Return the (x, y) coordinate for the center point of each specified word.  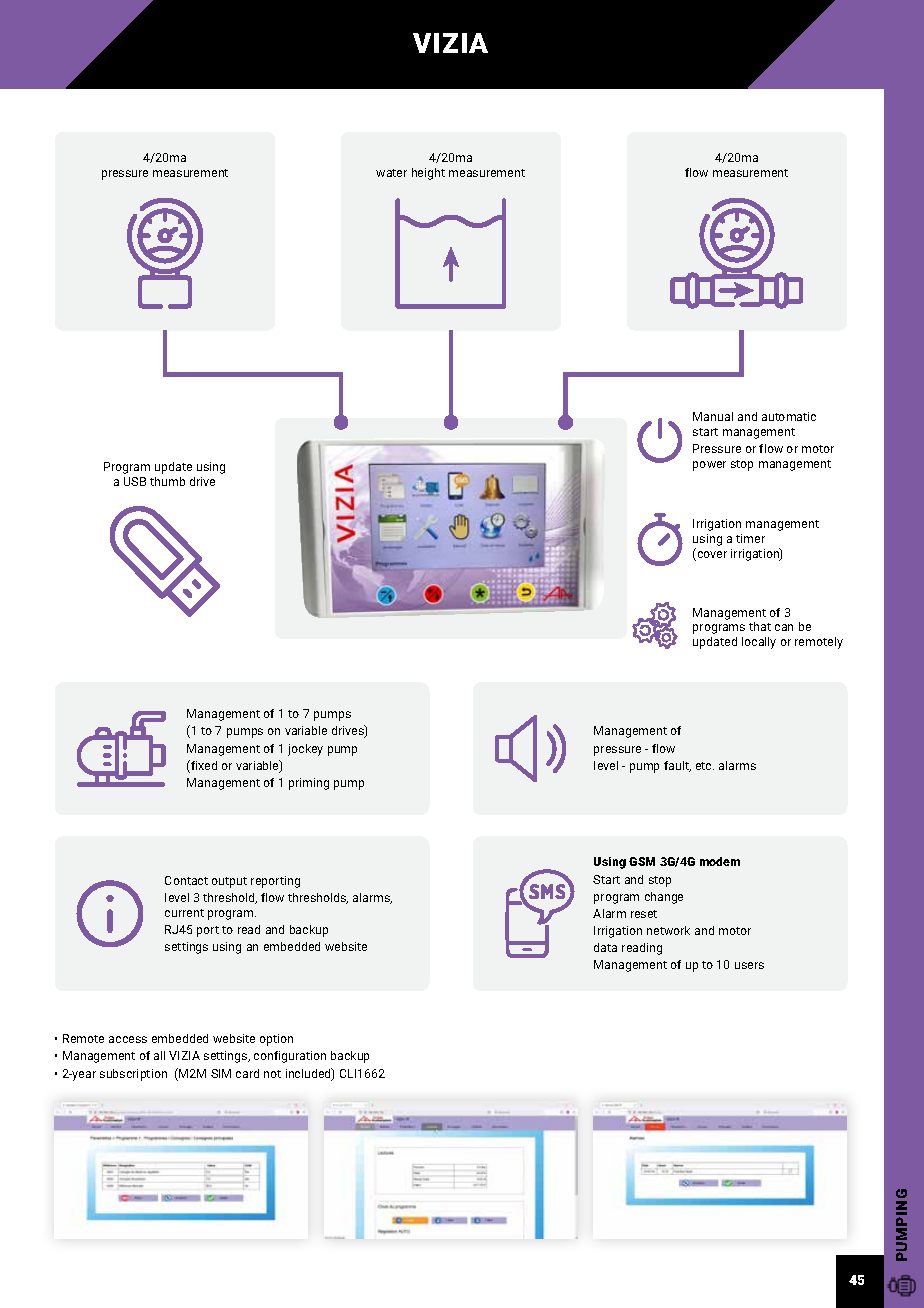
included (309, 1074)
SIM (221, 1073)
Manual (713, 416)
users (749, 965)
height (428, 174)
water (391, 173)
